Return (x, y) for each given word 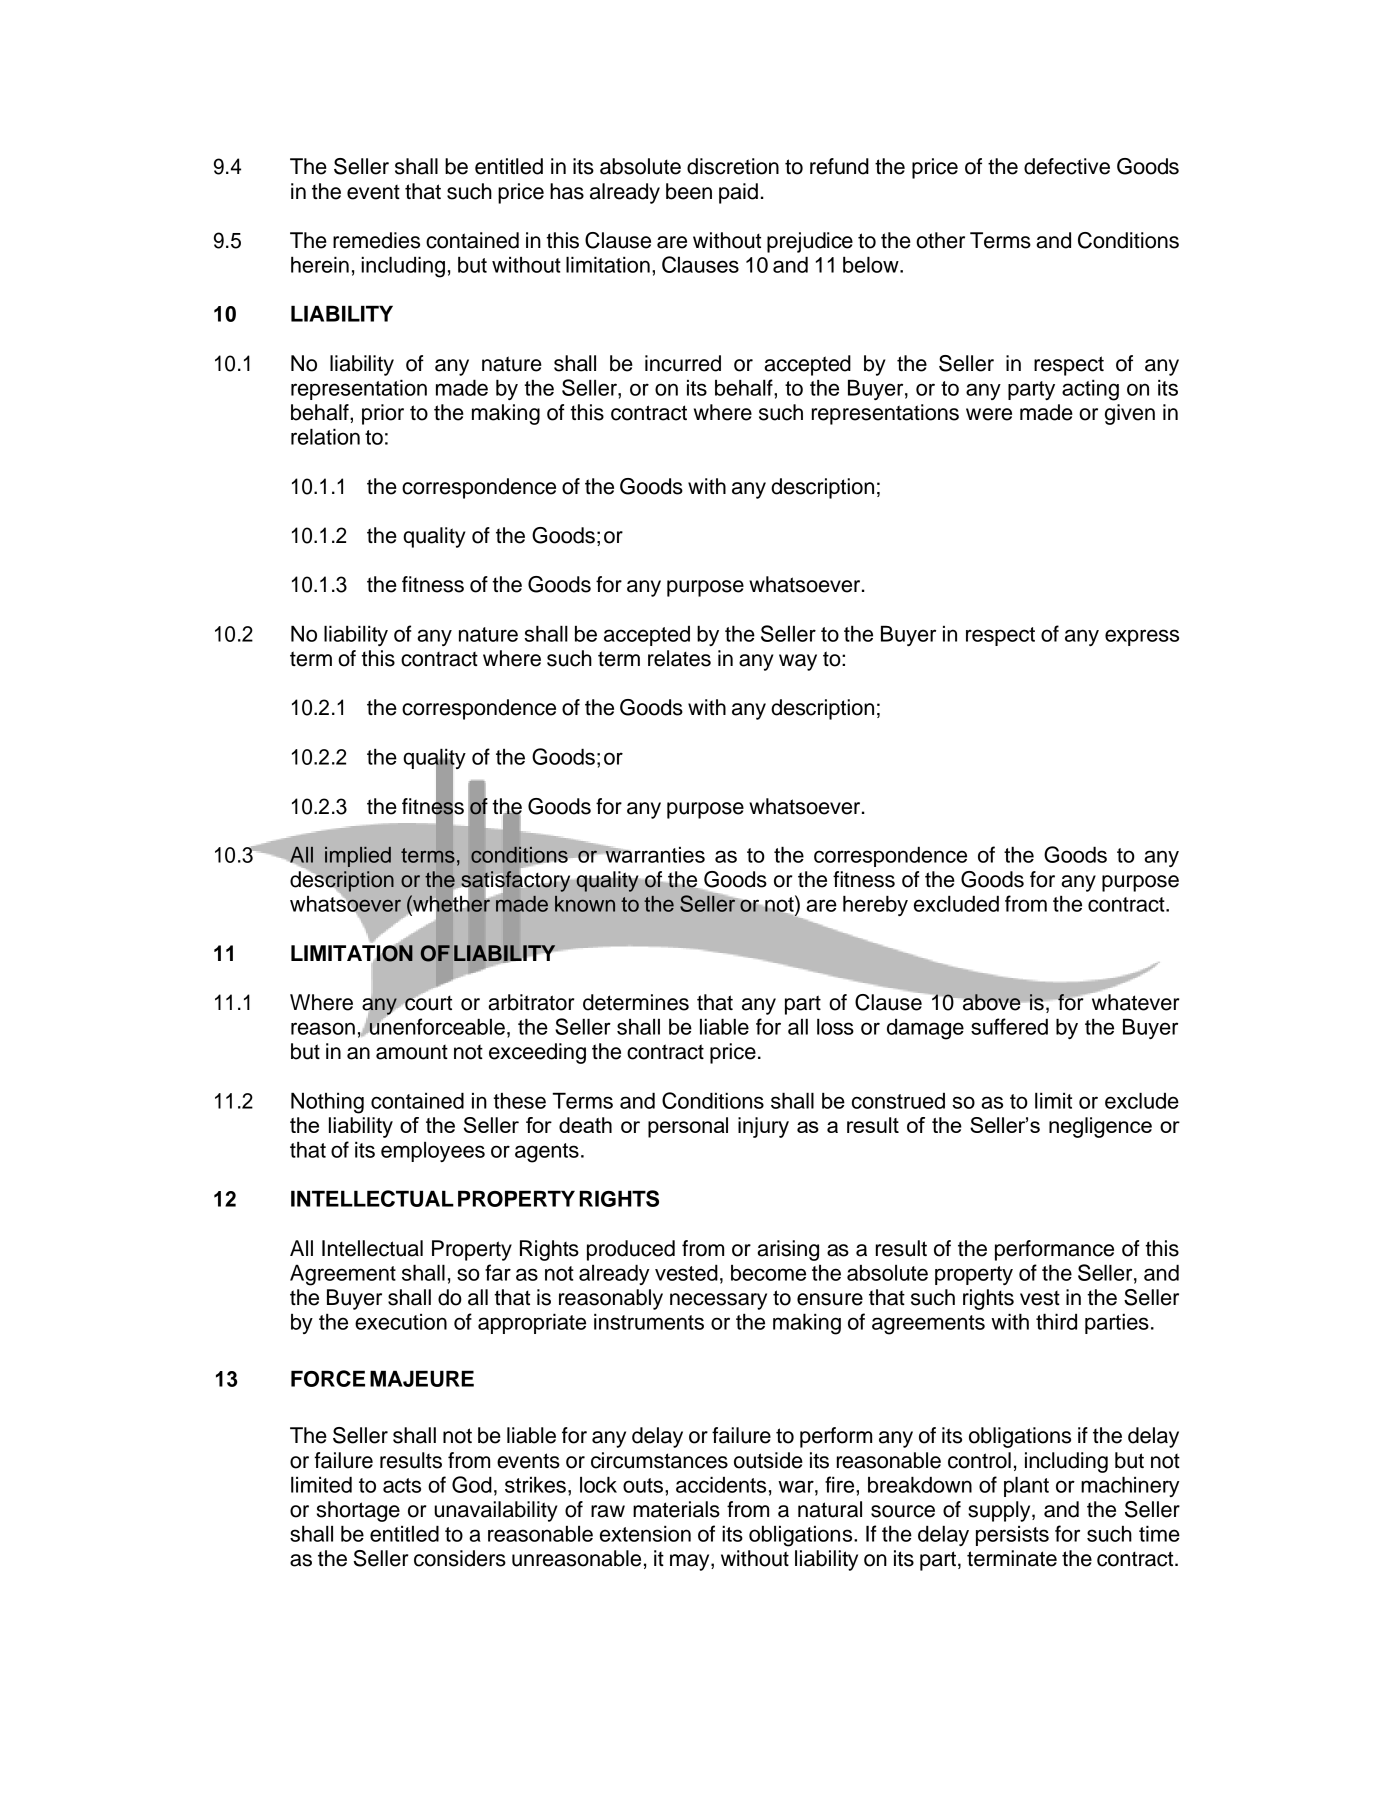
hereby (875, 905)
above (991, 1002)
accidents (721, 1484)
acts (402, 1485)
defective (1067, 166)
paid (738, 193)
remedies (376, 240)
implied (358, 857)
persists (1012, 1536)
